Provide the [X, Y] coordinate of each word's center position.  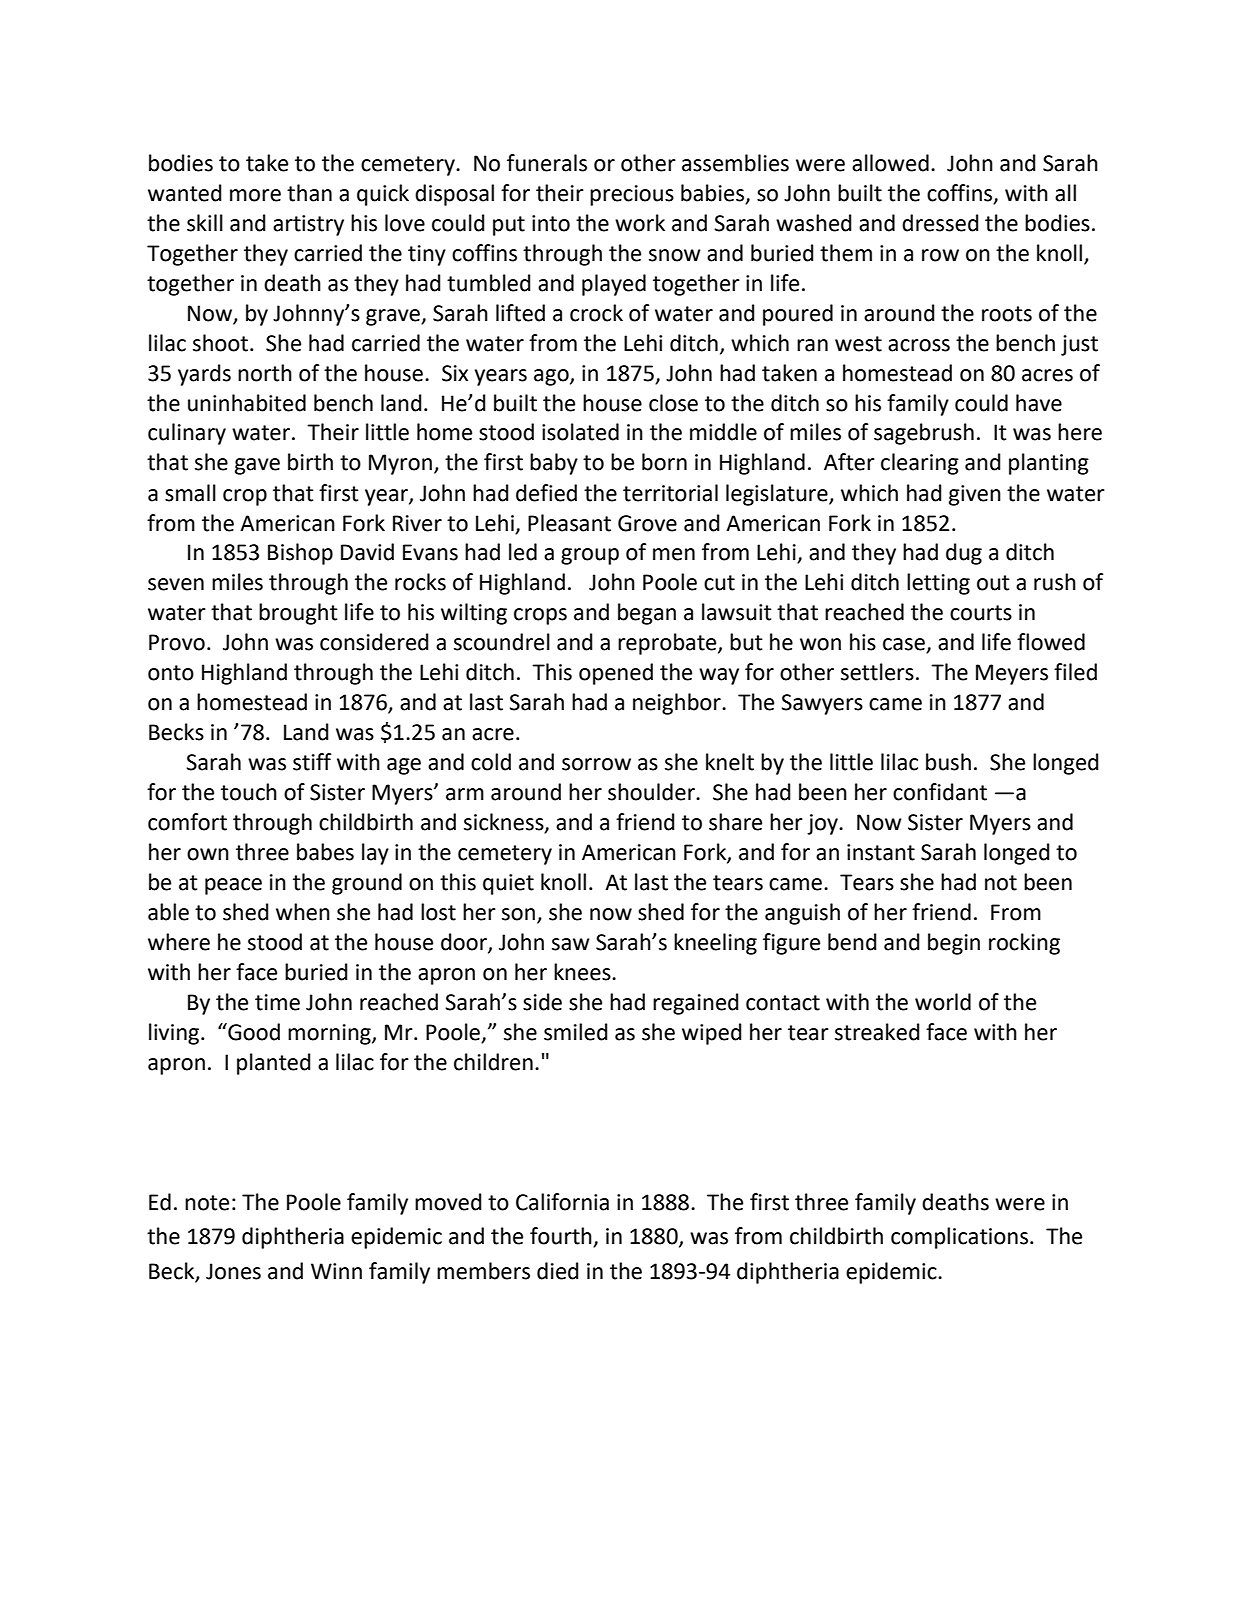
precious [632, 195]
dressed [940, 223]
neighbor [678, 704]
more [255, 195]
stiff [312, 762]
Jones [233, 1271]
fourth [562, 1237]
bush [948, 762]
